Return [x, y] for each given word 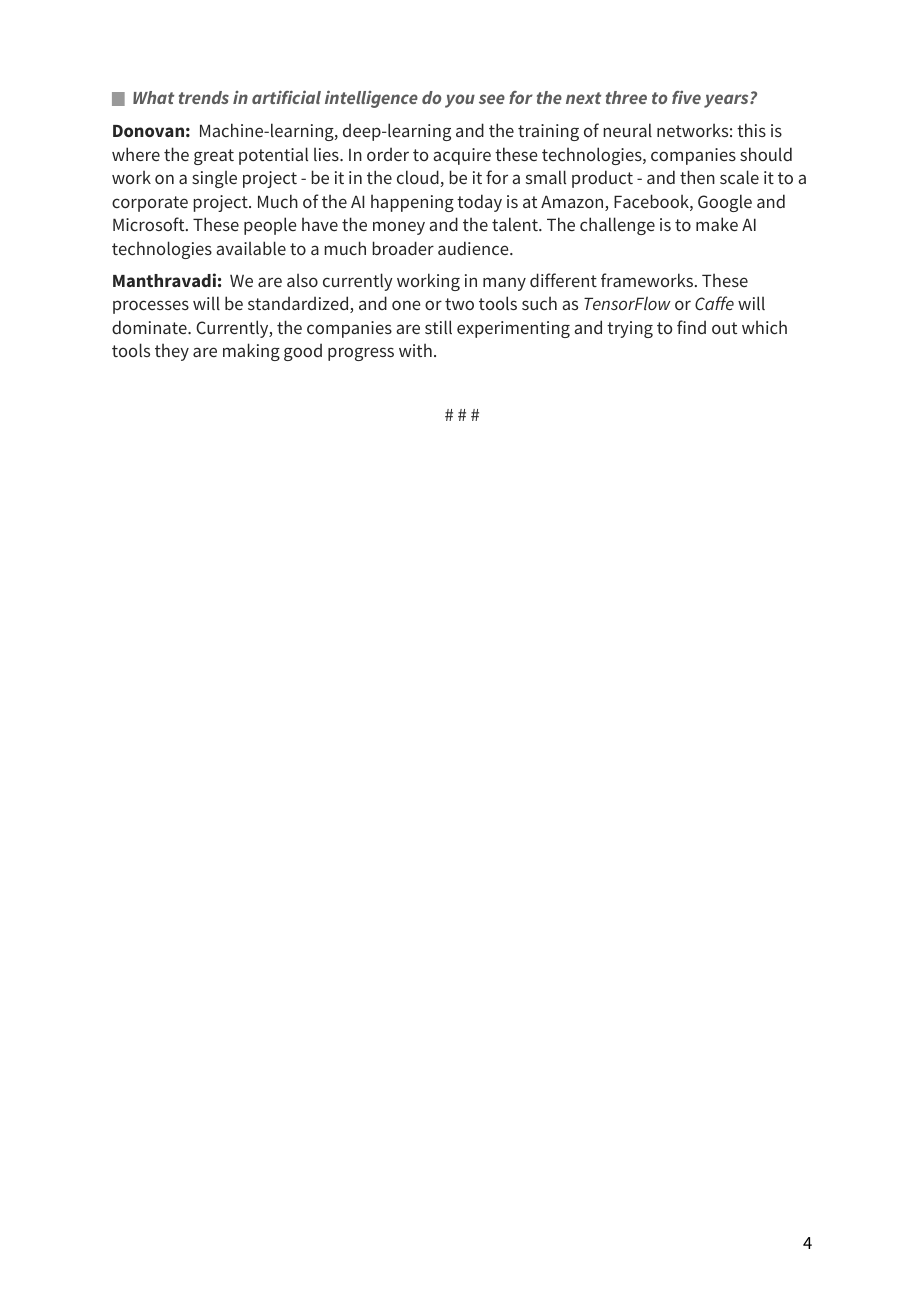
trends [204, 97]
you [460, 101]
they [172, 352]
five [686, 97]
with [415, 350]
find [691, 327]
